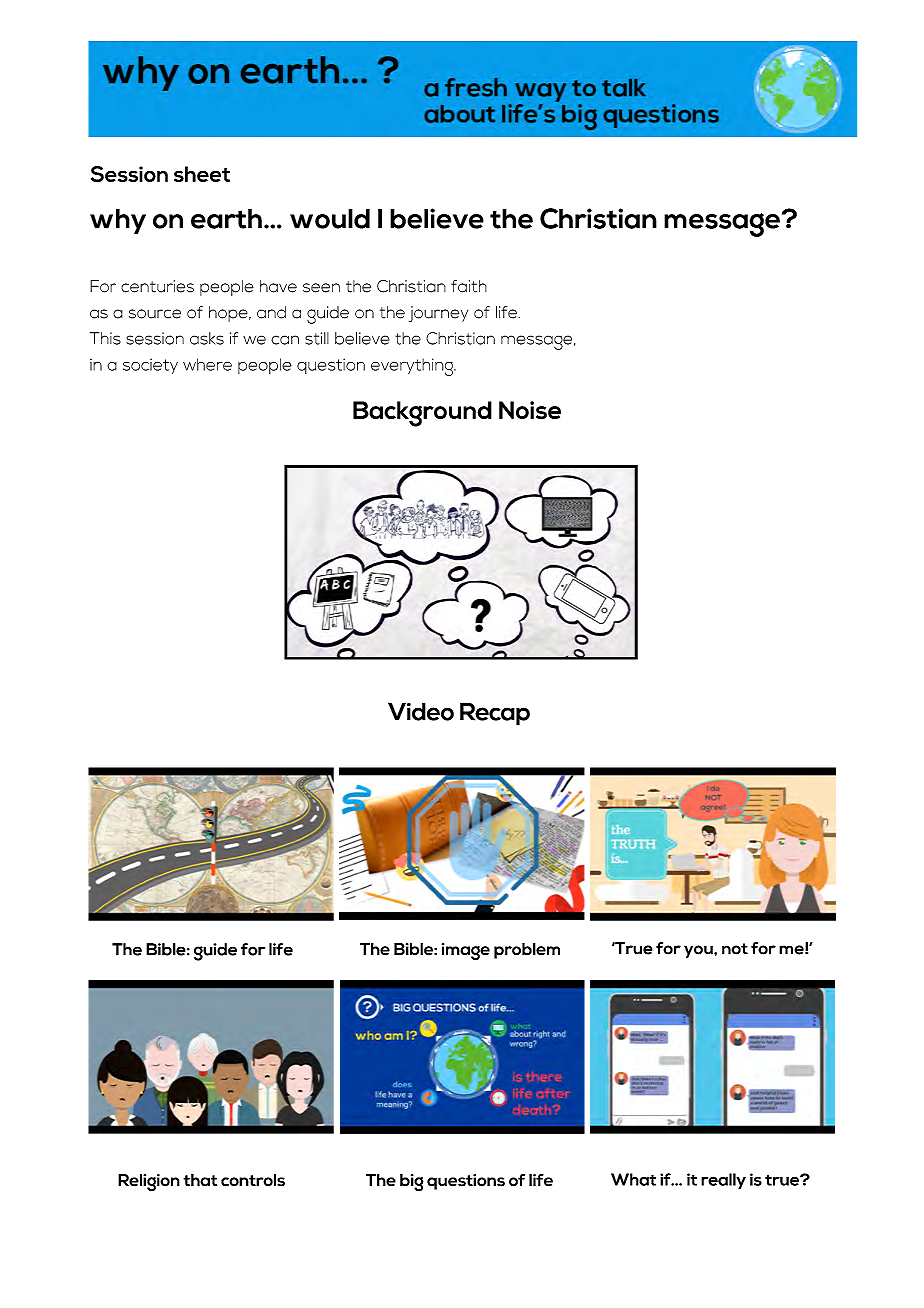  What do you see at coordinates (200, 1180) in the screenshot?
I see `that` at bounding box center [200, 1180].
